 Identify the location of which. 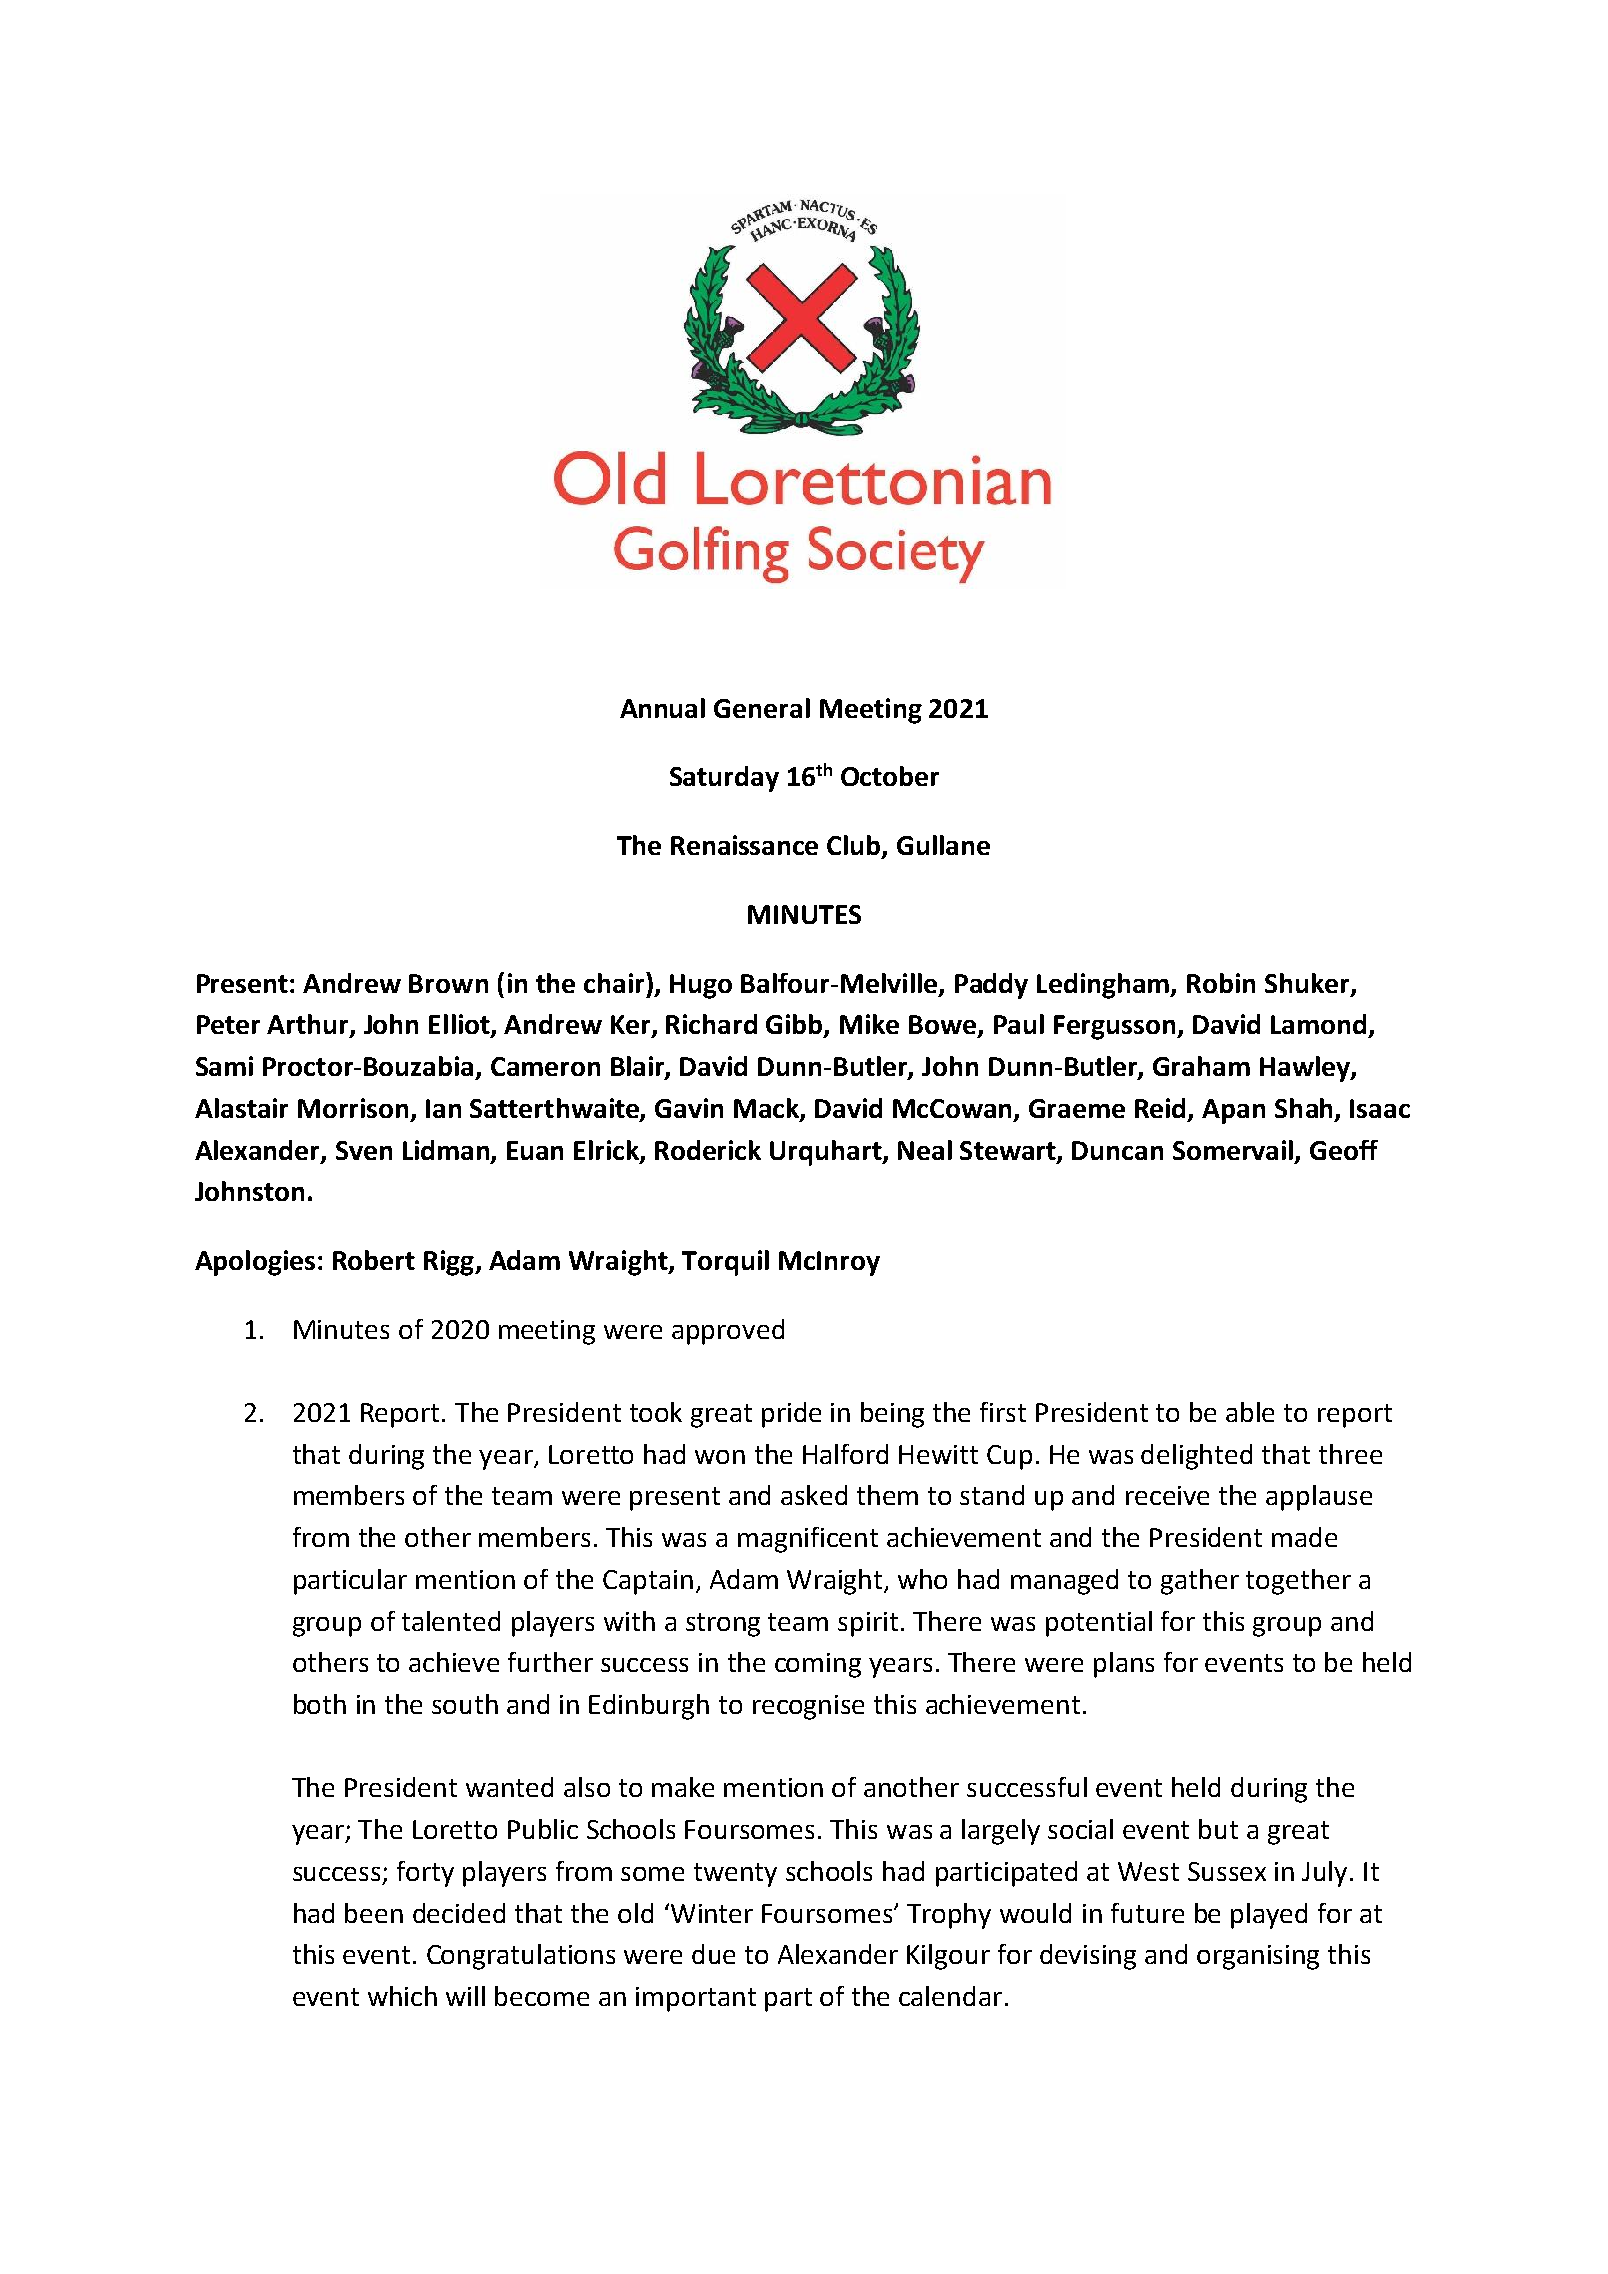
(402, 1996).
